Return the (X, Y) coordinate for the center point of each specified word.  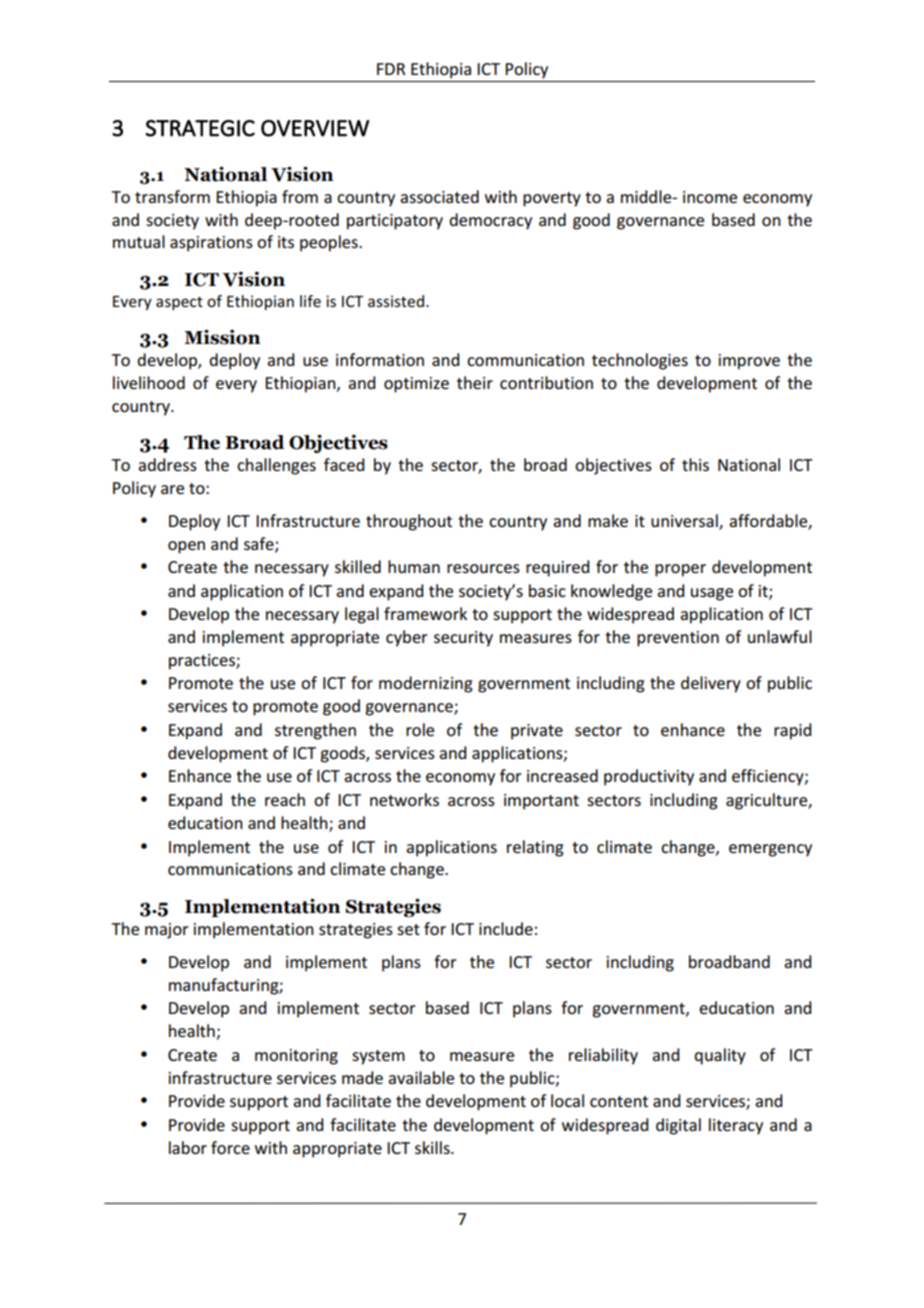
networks (404, 799)
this (695, 464)
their (475, 382)
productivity (649, 777)
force (230, 1147)
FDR (391, 69)
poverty (552, 199)
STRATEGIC (200, 128)
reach (285, 799)
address (167, 464)
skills (433, 1147)
